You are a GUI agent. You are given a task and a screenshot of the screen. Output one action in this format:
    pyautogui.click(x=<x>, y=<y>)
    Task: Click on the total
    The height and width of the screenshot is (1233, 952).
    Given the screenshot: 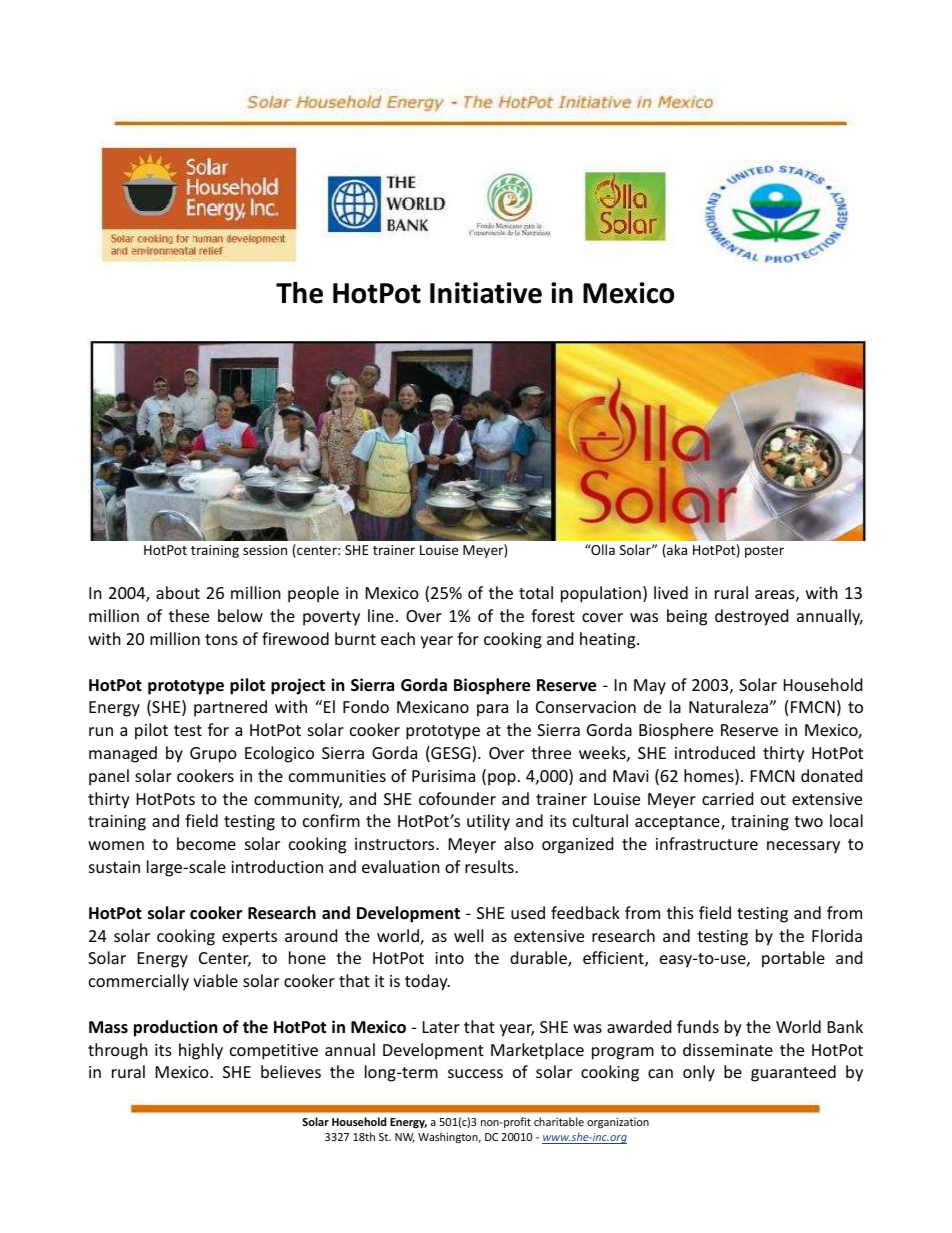 What is the action you would take?
    pyautogui.click(x=536, y=592)
